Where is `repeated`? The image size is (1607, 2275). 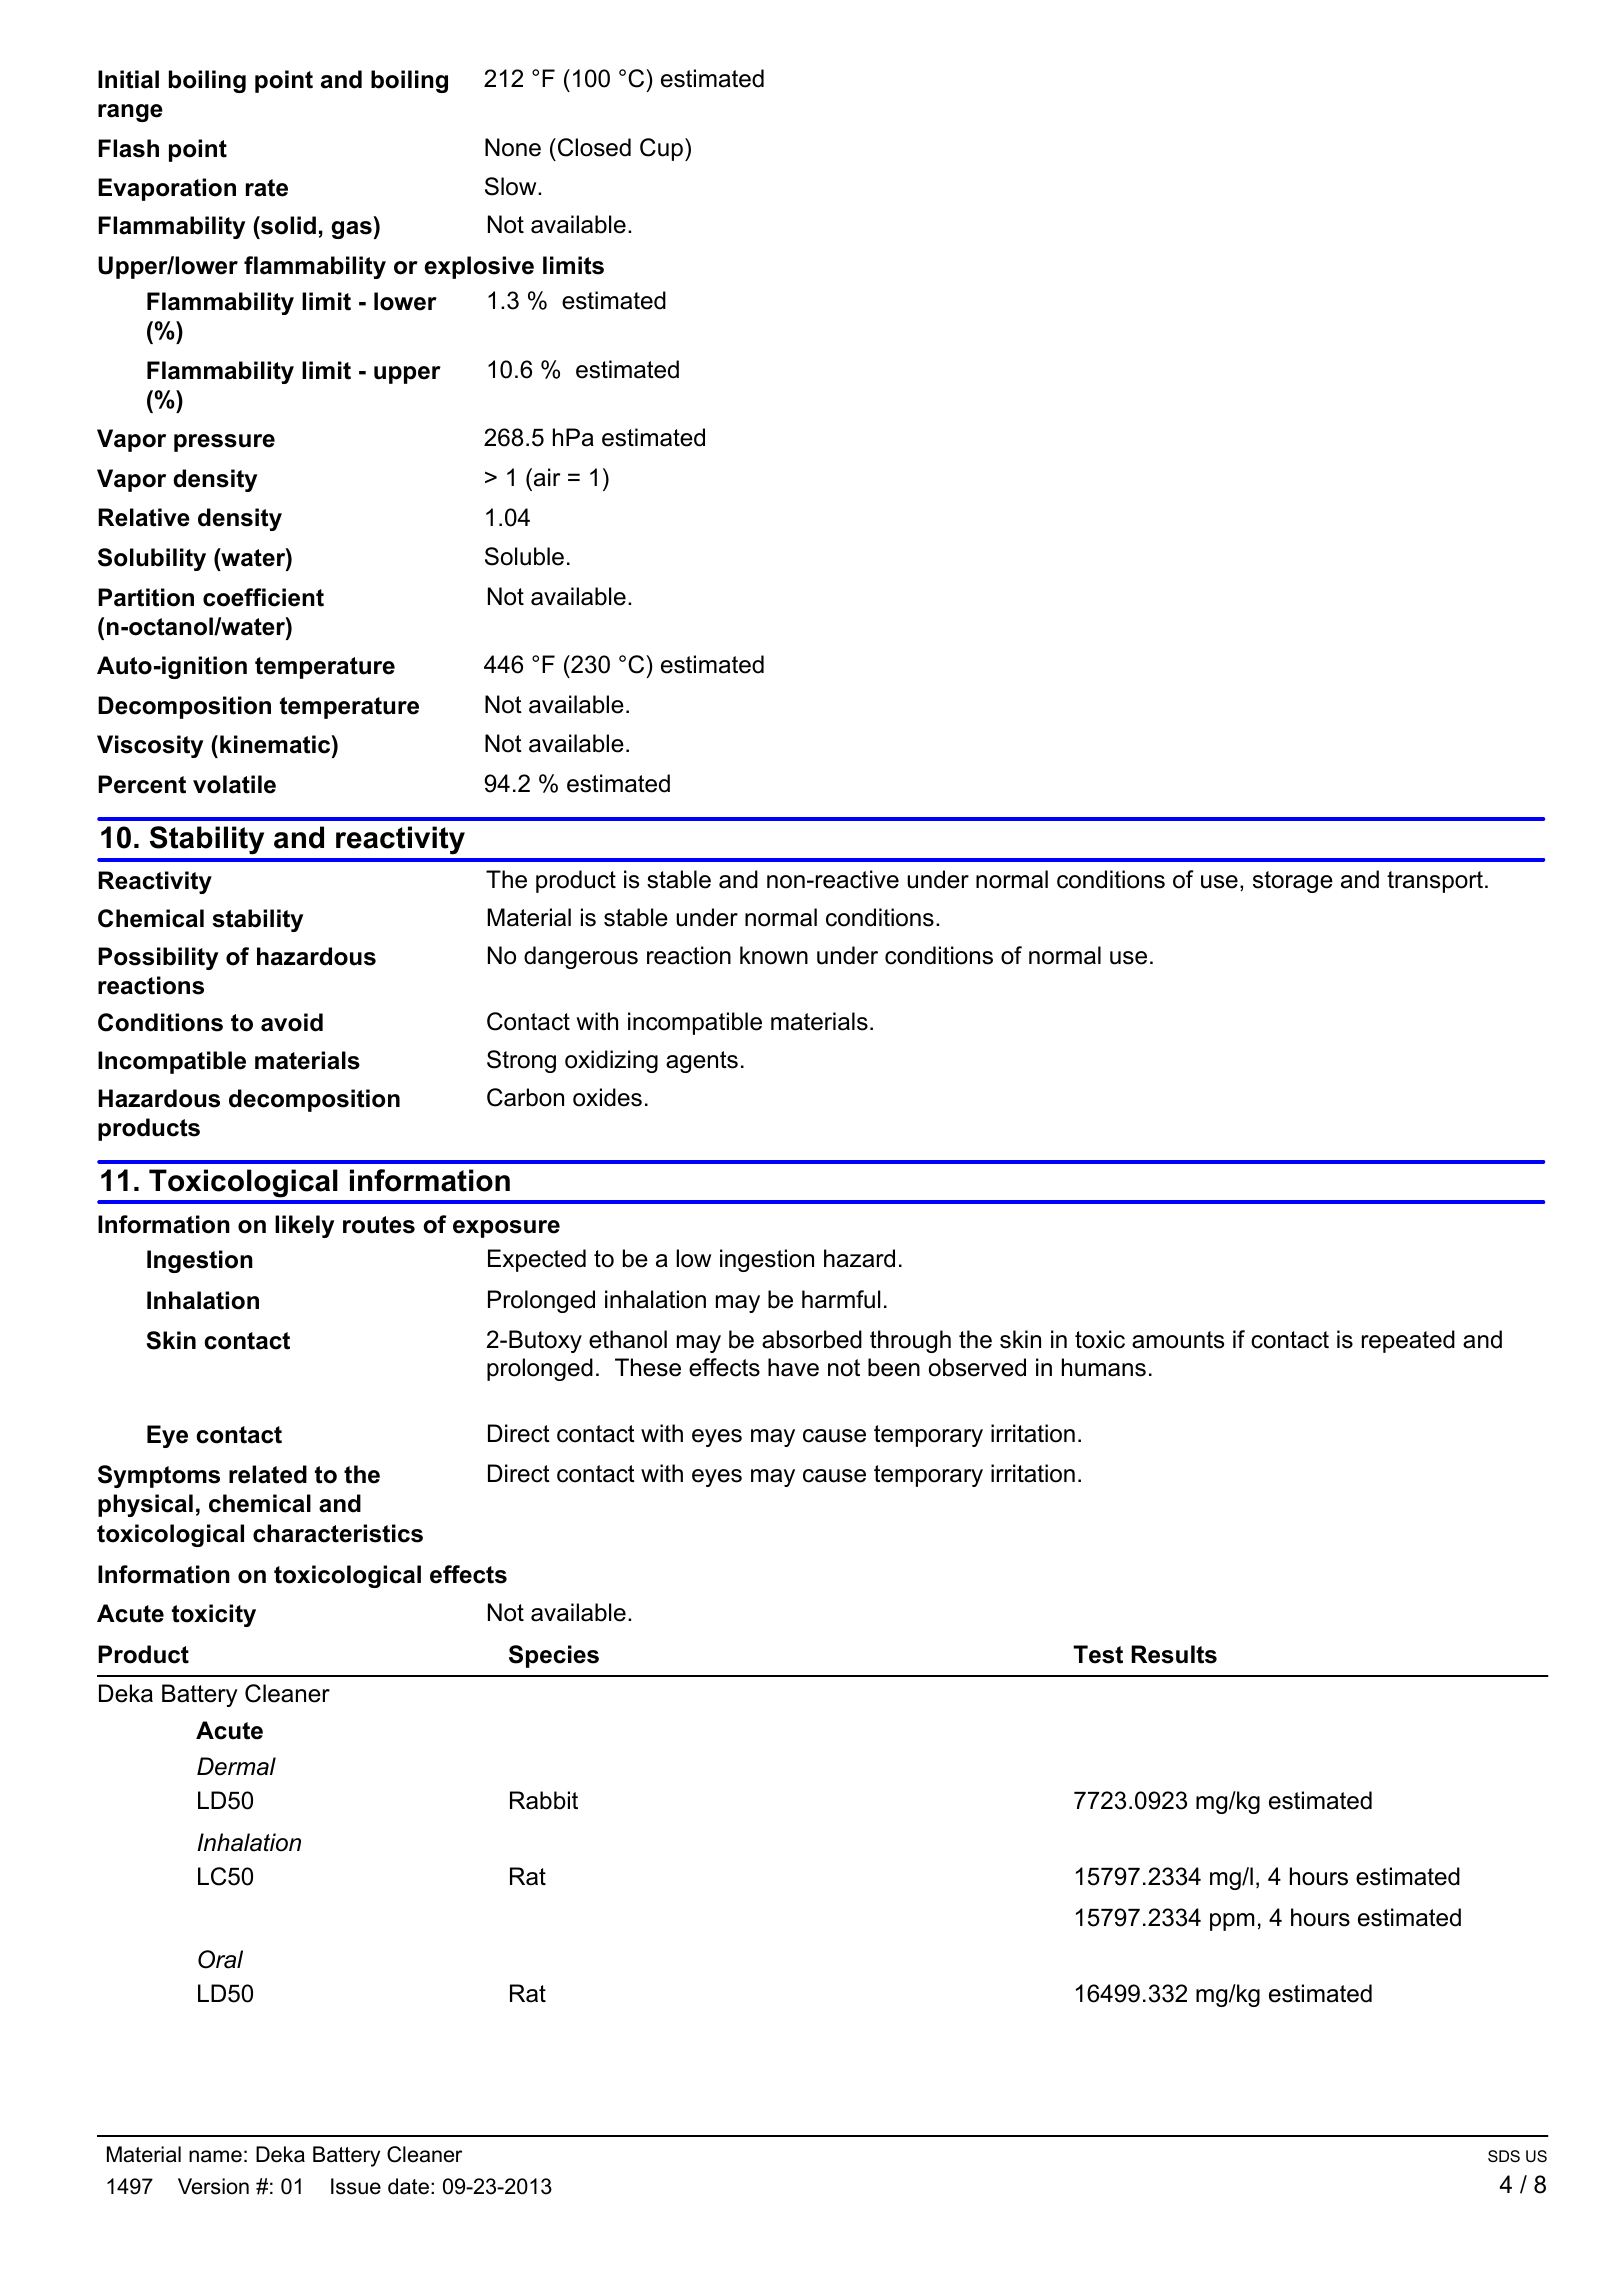 repeated is located at coordinates (1408, 1341).
